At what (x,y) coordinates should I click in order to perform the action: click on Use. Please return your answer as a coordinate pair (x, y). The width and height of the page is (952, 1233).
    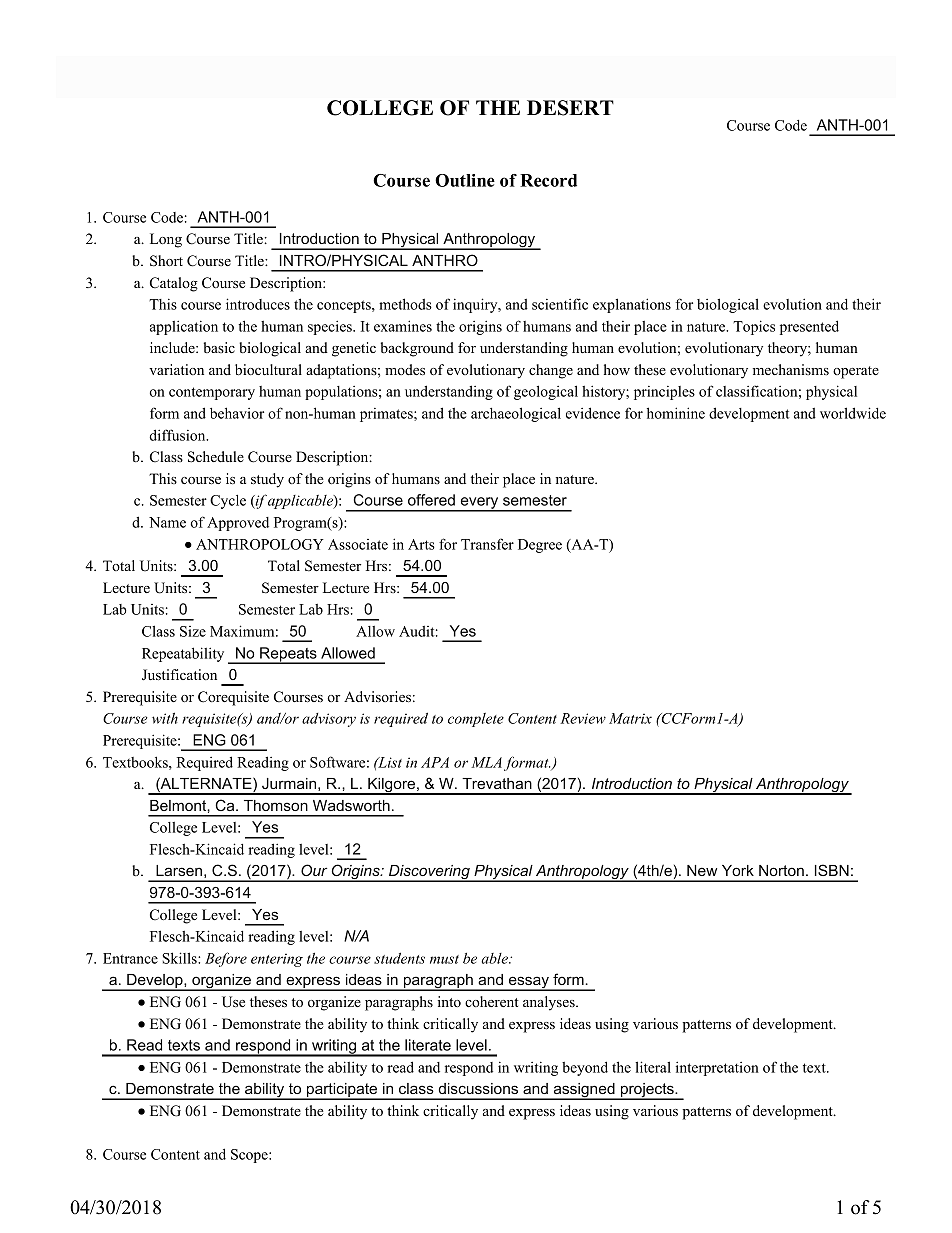
    Looking at the image, I should click on (233, 1002).
